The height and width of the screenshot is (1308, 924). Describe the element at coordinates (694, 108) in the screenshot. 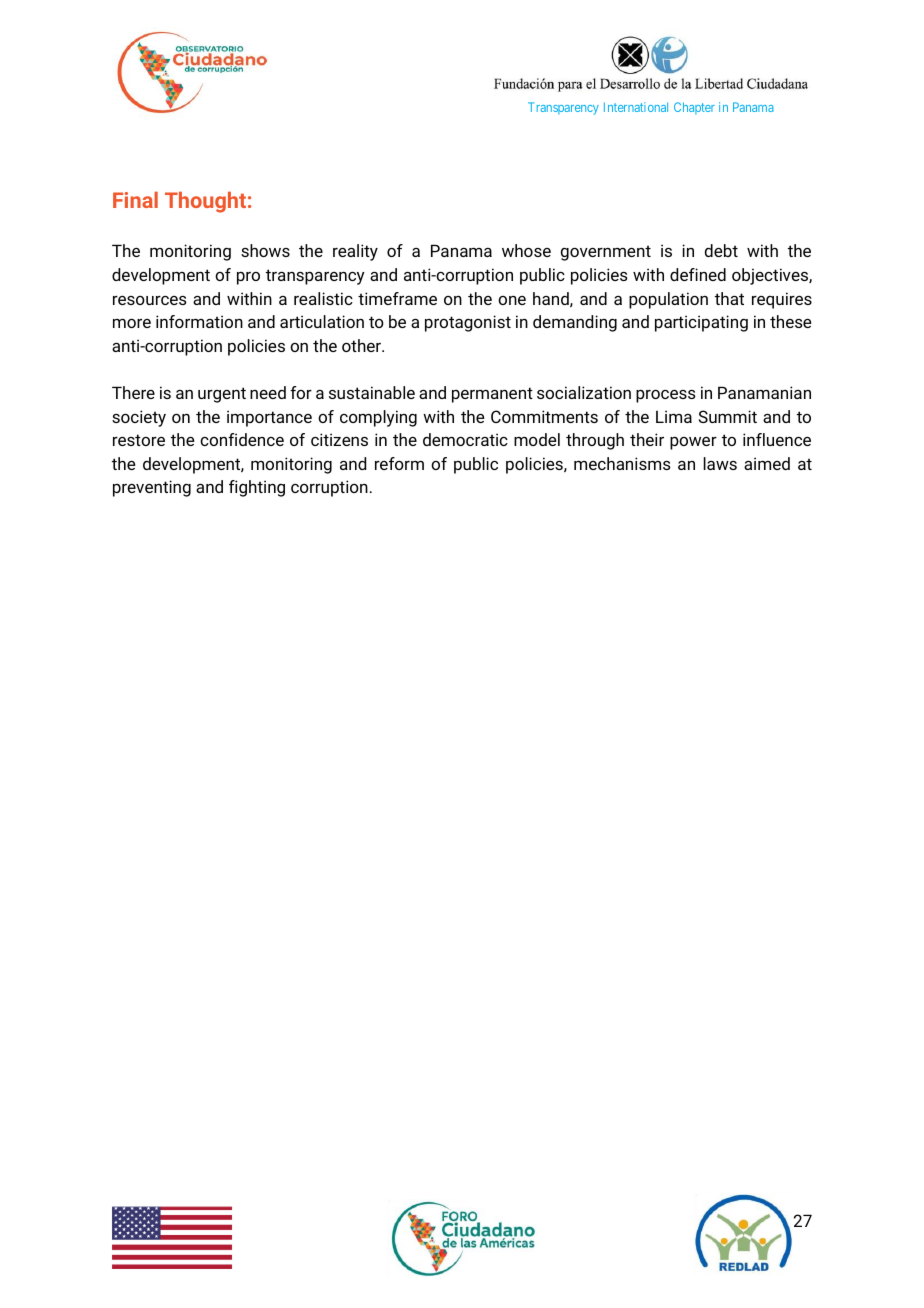

I see `Chapter` at that location.
